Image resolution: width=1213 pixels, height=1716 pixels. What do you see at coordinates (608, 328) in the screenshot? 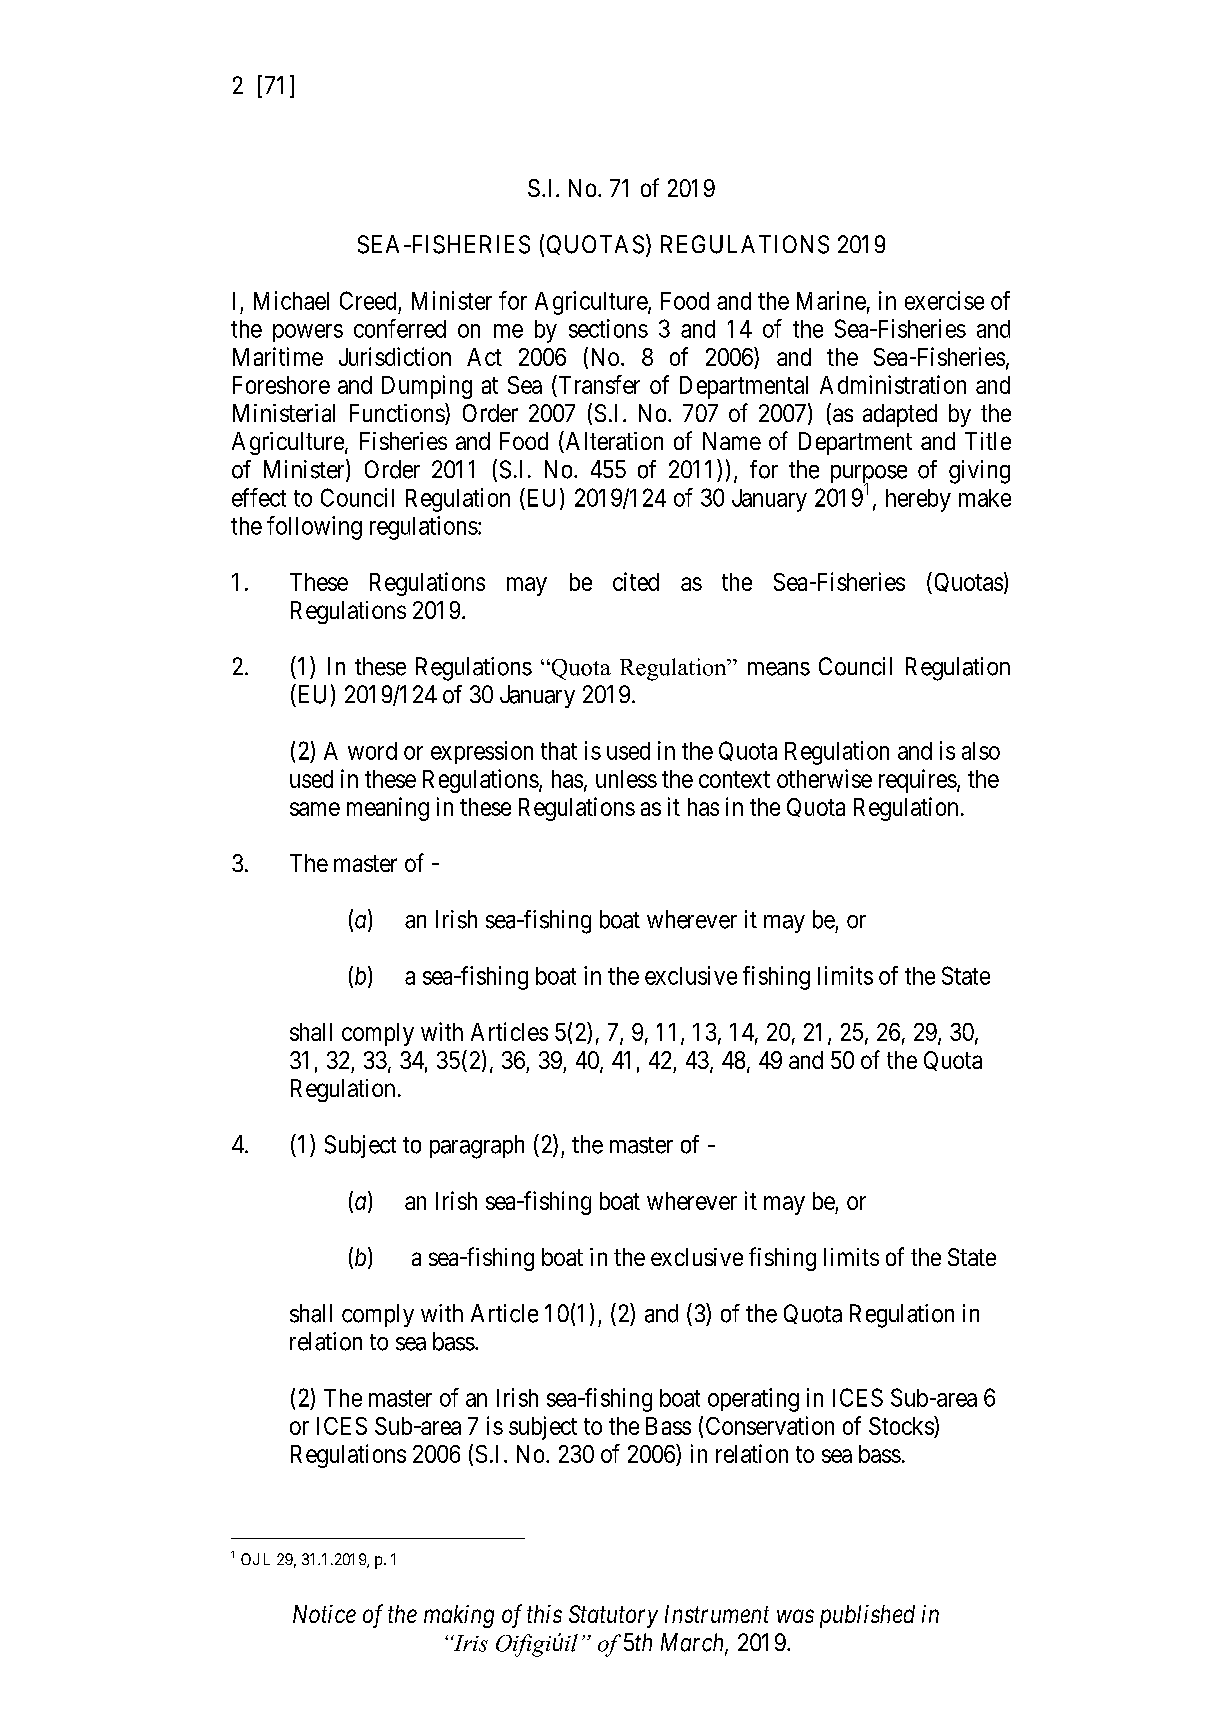
I see `sections` at bounding box center [608, 328].
